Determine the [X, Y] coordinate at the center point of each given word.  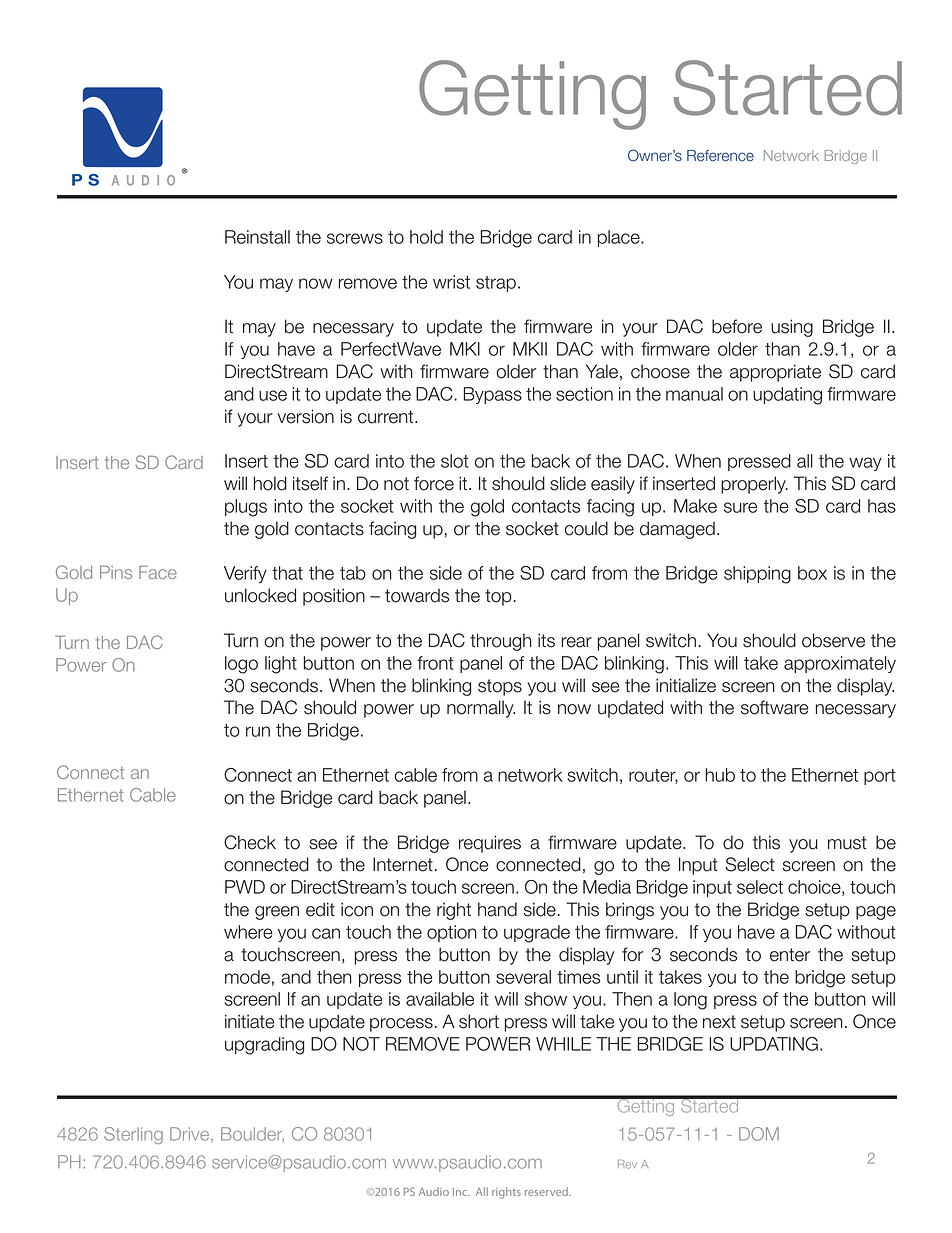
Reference [720, 156]
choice [815, 888]
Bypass [493, 395]
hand [497, 909]
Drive [191, 1135]
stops [500, 687]
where [248, 932]
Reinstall [257, 237]
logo [241, 665]
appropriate [775, 373]
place [620, 238]
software [775, 707]
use [273, 395]
